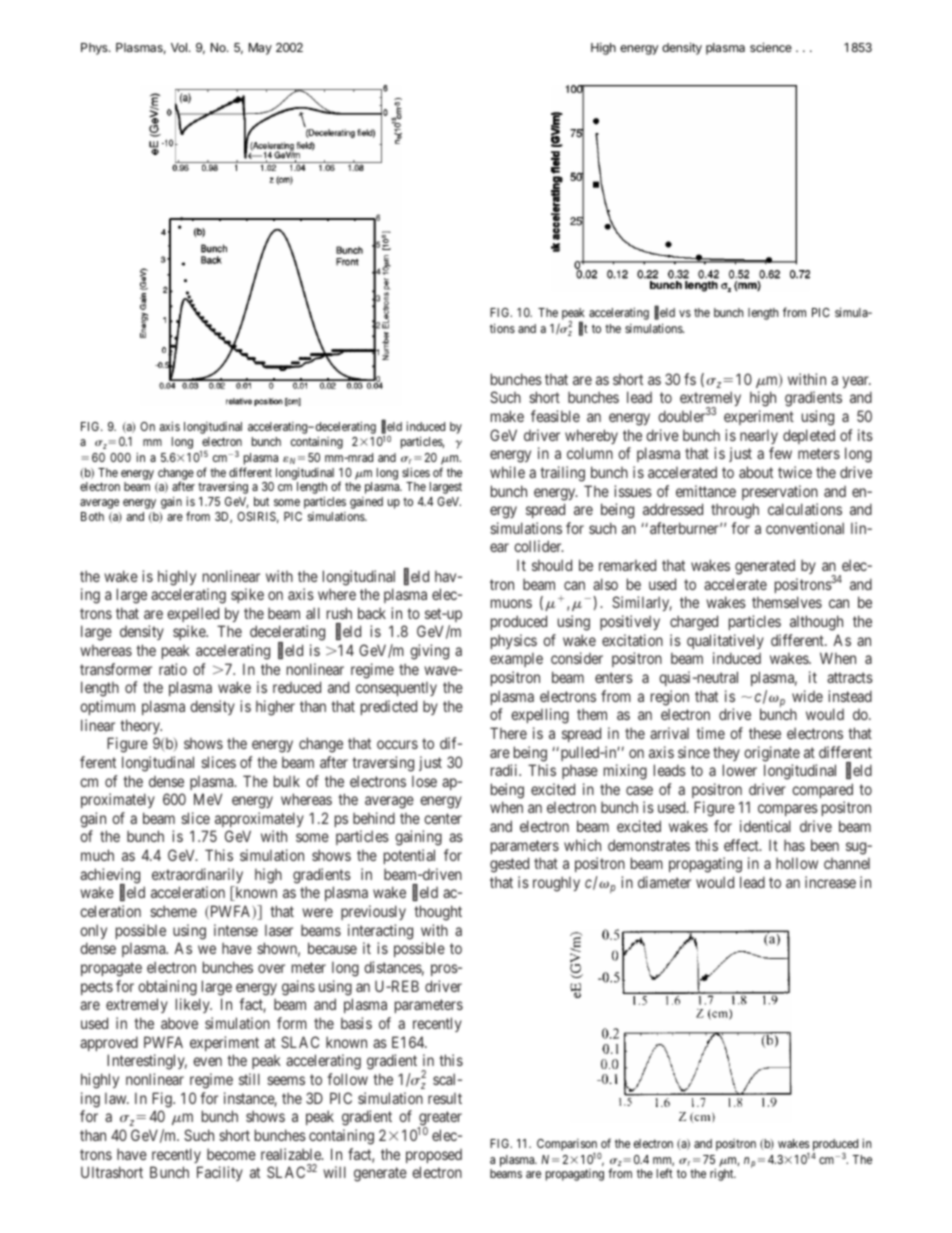 Image resolution: width=952 pixels, height=1233 pixels. I want to click on fit, so click(583, 329).
